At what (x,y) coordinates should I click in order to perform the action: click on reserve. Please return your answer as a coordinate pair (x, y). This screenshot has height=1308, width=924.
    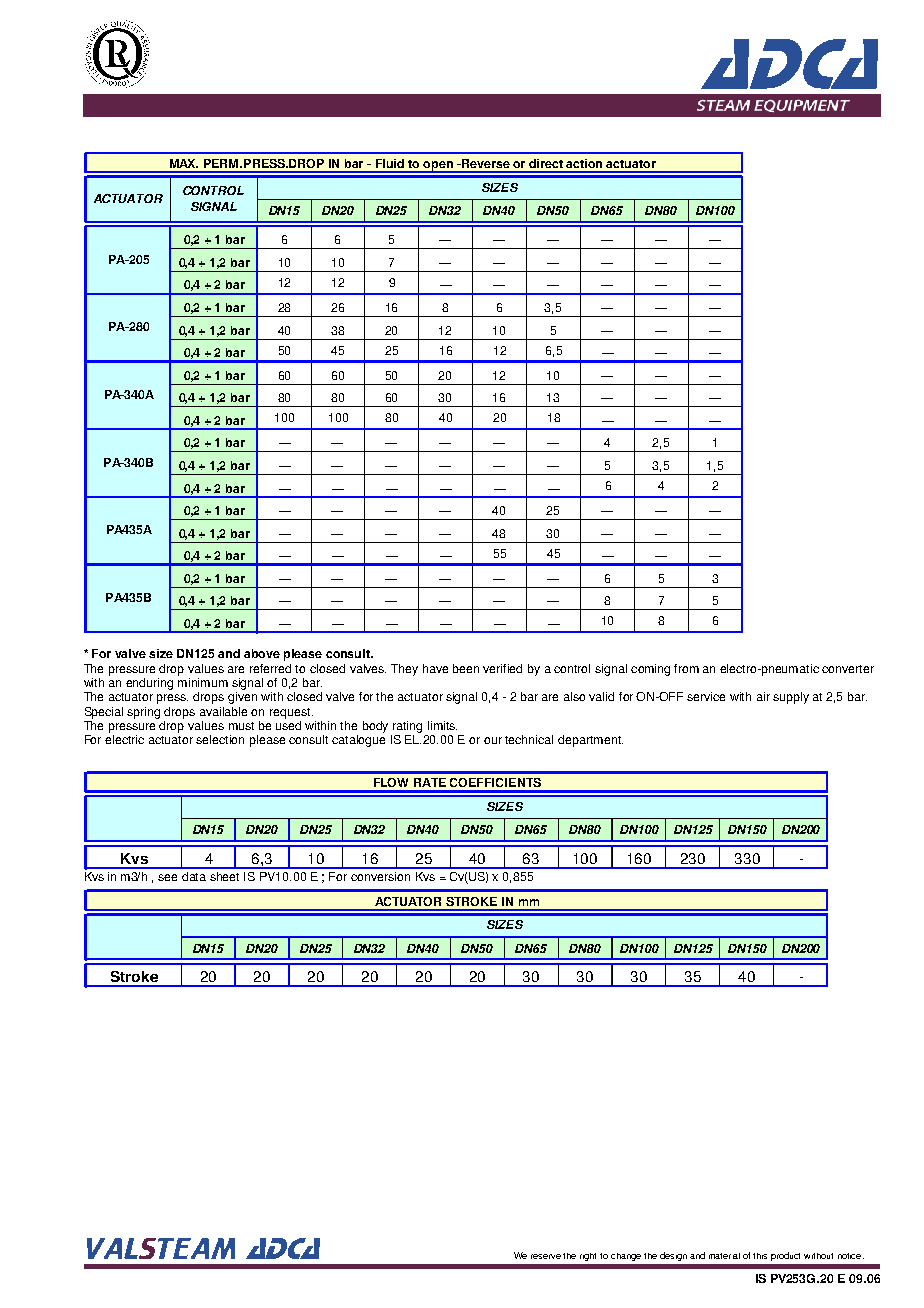
    Looking at the image, I should click on (546, 1256).
